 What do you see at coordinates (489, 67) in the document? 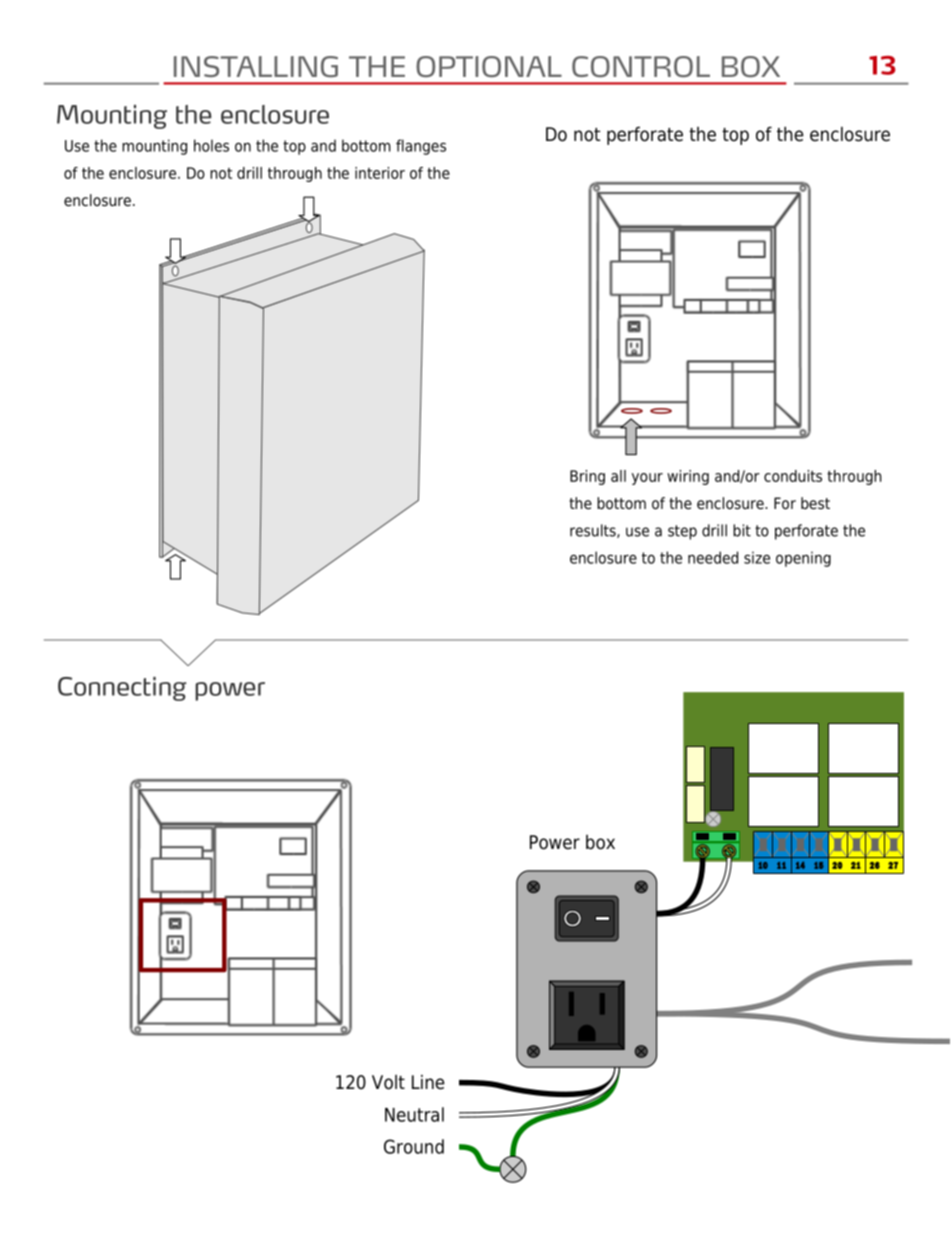
I see `OPTIONAL` at bounding box center [489, 67].
